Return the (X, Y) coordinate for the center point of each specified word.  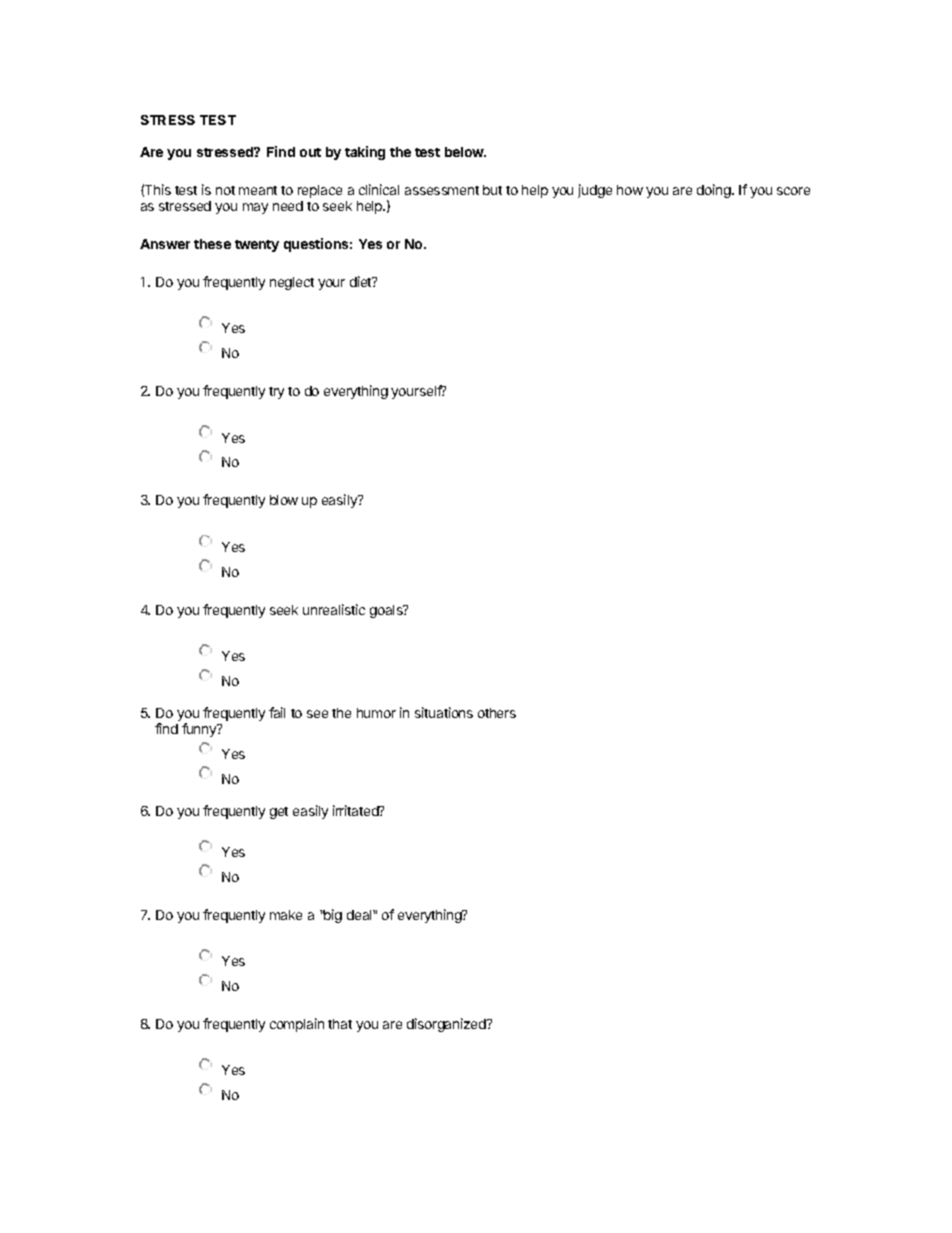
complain (297, 1025)
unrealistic (334, 609)
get (279, 813)
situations (444, 712)
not (225, 190)
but (492, 190)
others (497, 713)
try (276, 393)
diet (362, 281)
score (793, 191)
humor (376, 713)
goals (387, 611)
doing (715, 191)
